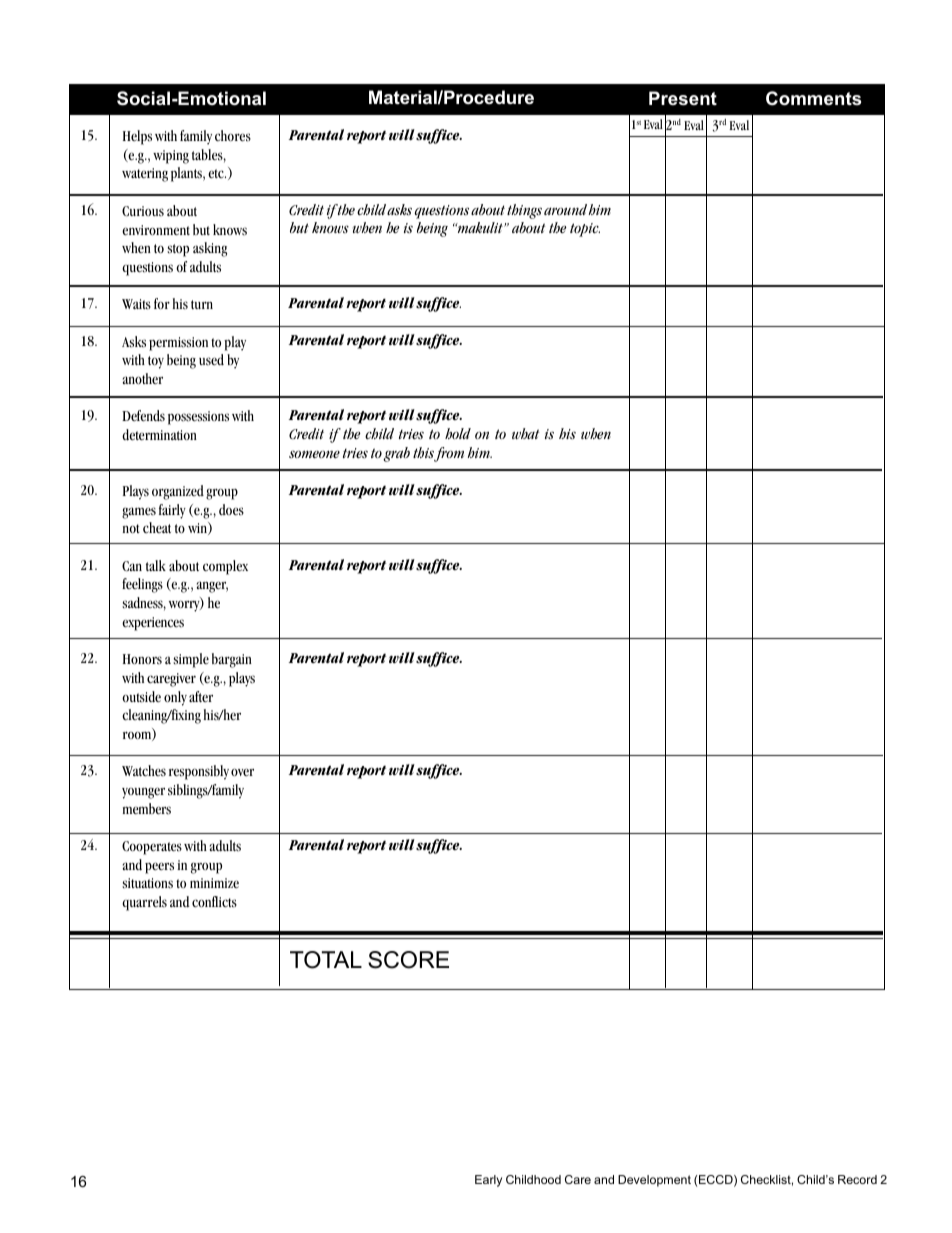 Image resolution: width=952 pixels, height=1233 pixels. I want to click on Early, so click(488, 1181).
